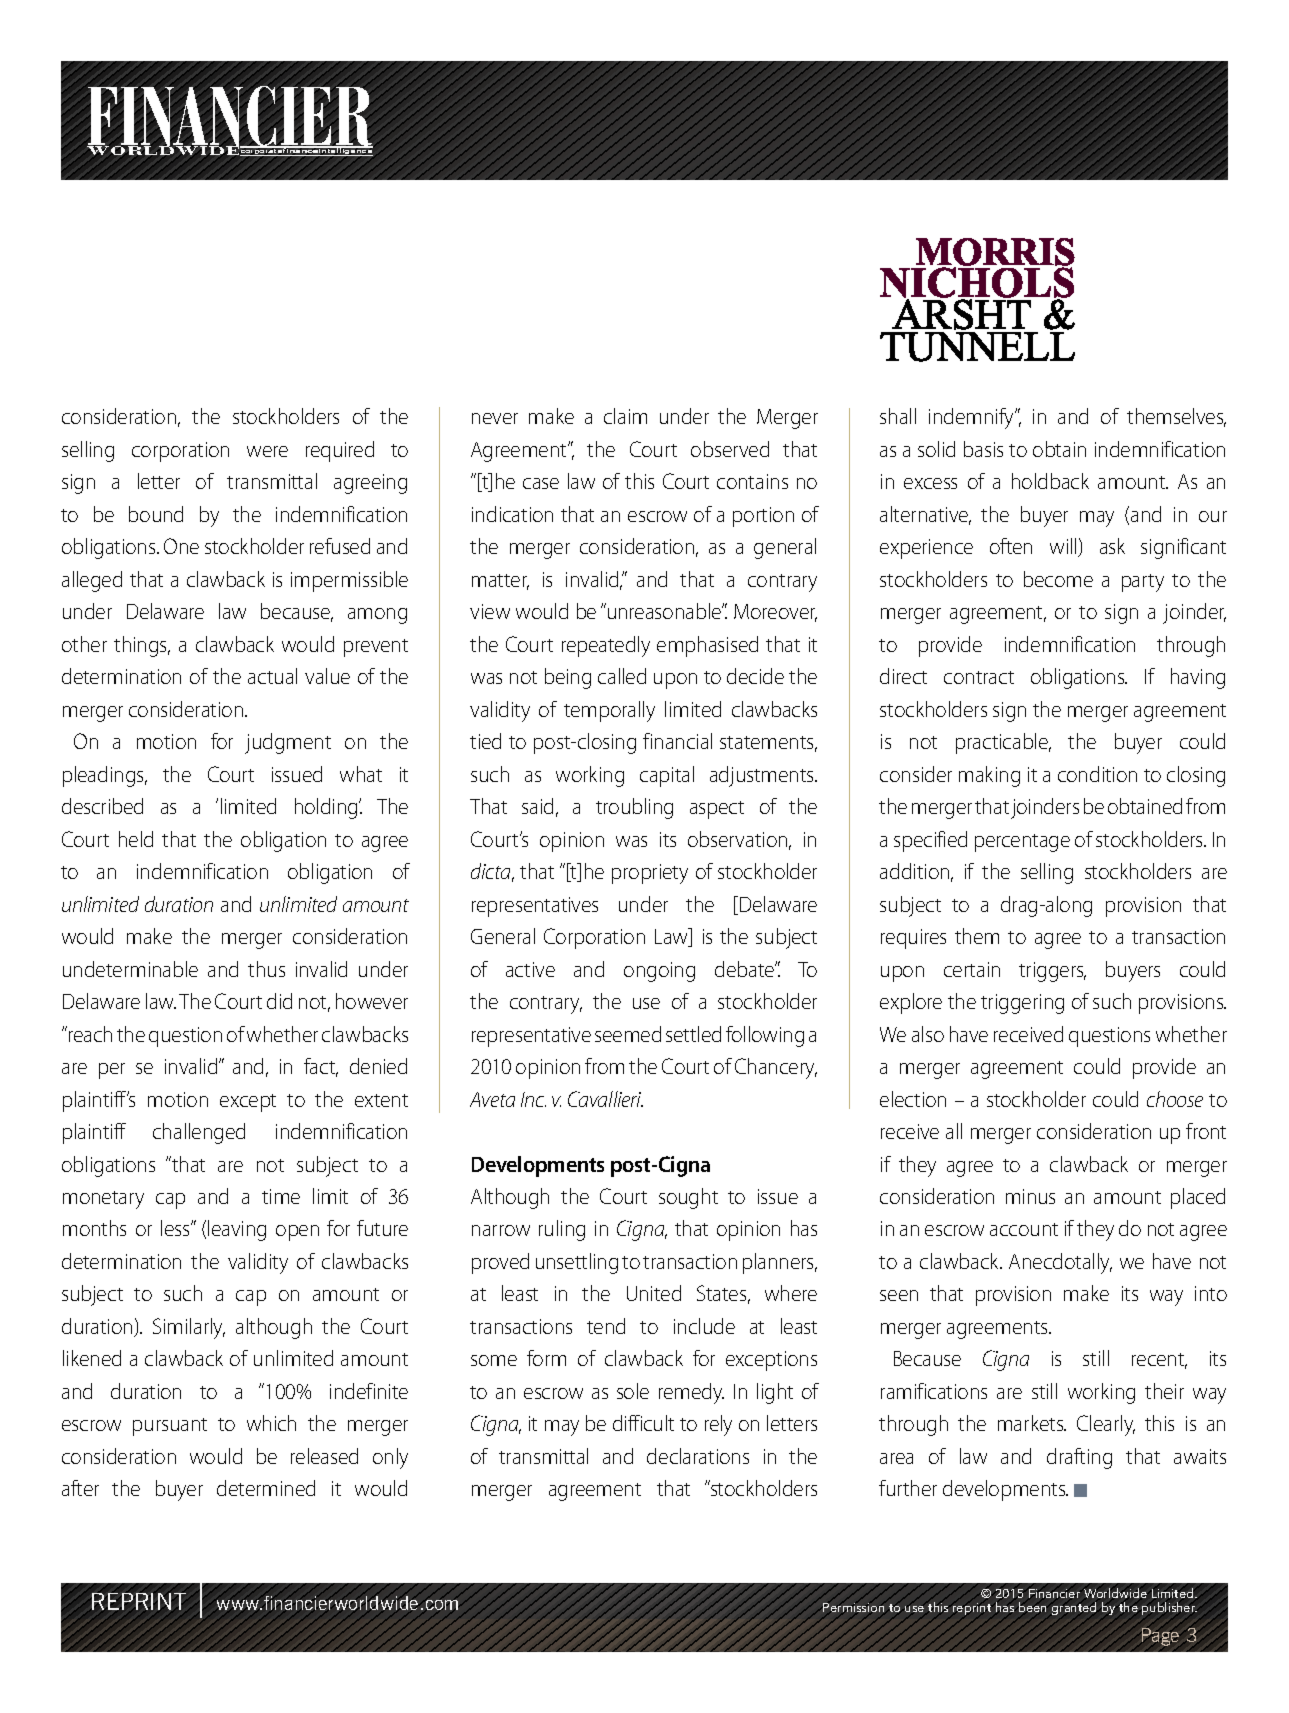  What do you see at coordinates (628, 1034) in the screenshot?
I see `seemed` at bounding box center [628, 1034].
